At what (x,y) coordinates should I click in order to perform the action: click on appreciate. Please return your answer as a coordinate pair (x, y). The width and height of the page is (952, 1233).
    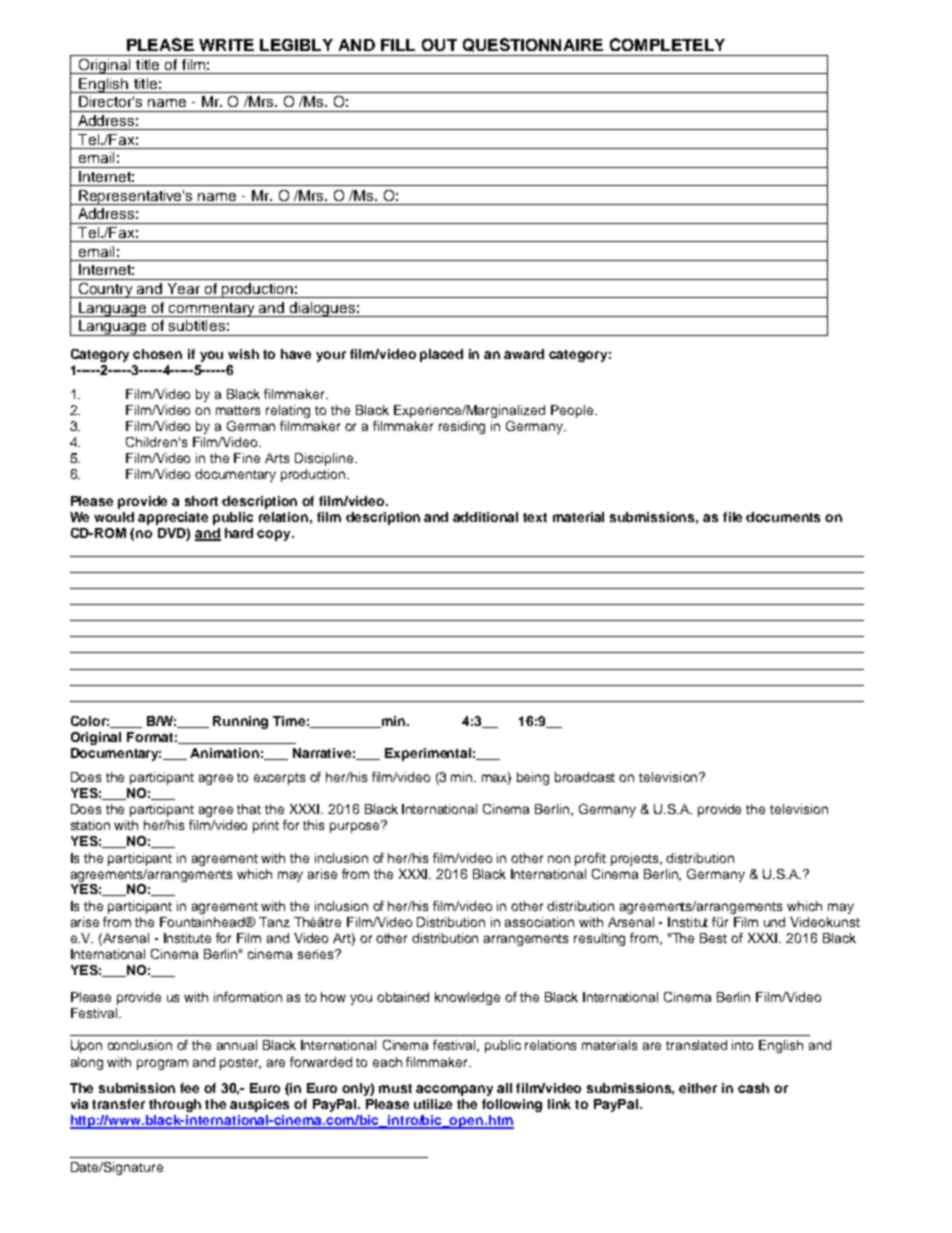
    Looking at the image, I should click on (173, 518).
